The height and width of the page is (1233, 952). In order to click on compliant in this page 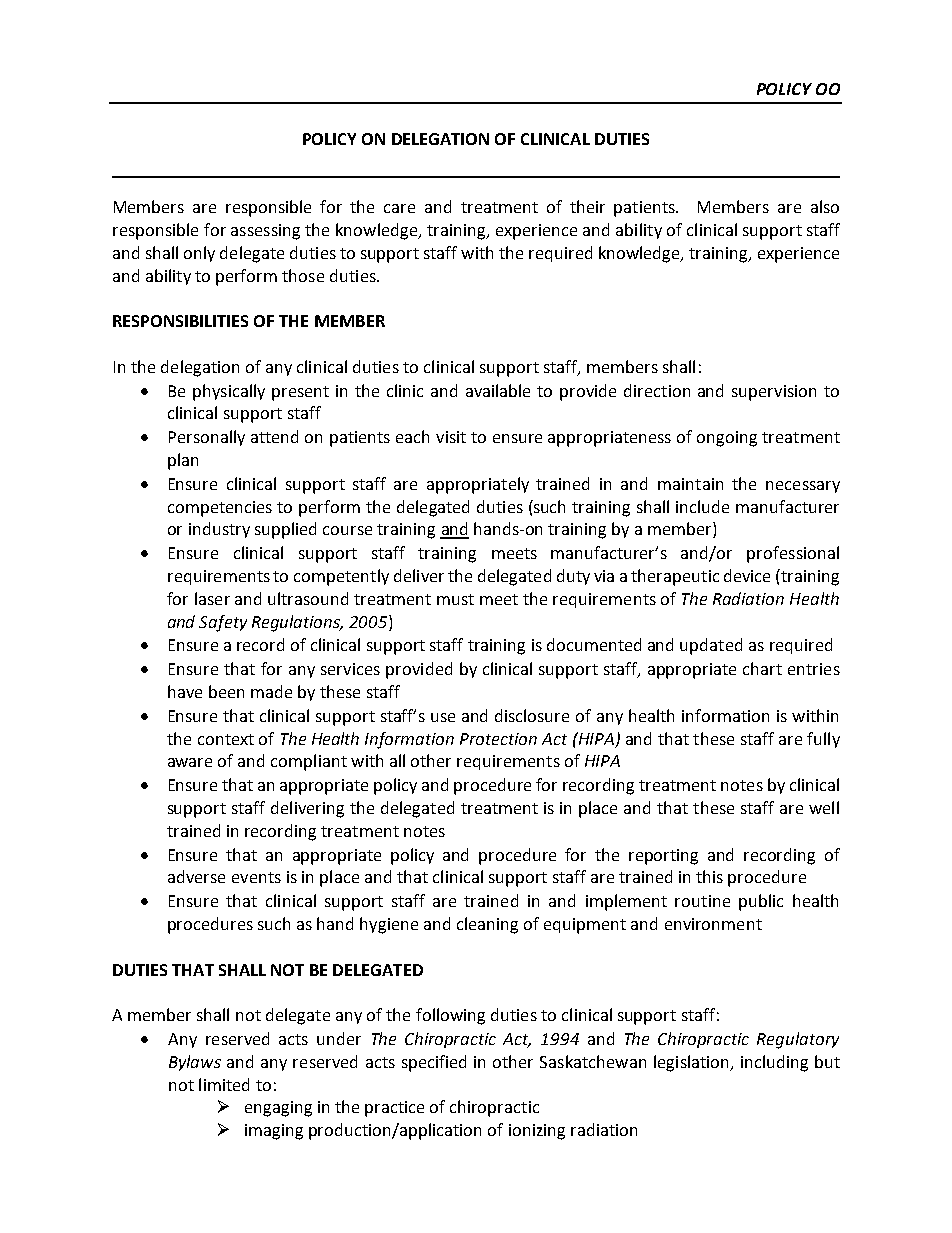, I will do `click(309, 762)`.
